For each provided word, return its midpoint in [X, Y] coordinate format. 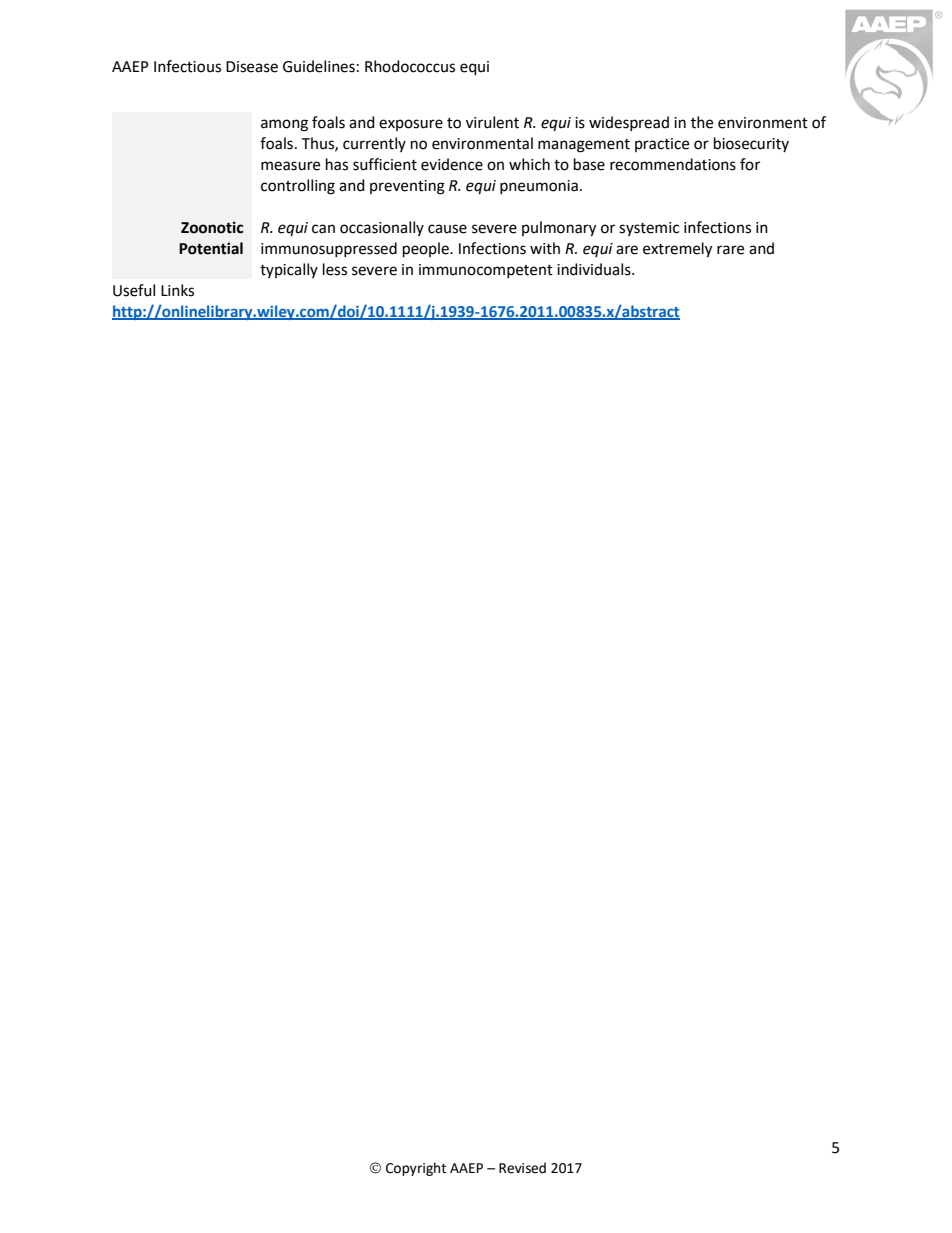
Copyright [416, 1169]
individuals [595, 269]
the [702, 122]
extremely [677, 250]
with [545, 248]
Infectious [187, 66]
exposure [411, 125]
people [427, 250]
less [335, 269]
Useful [134, 290]
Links [177, 290]
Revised [522, 1168]
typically [289, 270]
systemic [649, 229]
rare [730, 250]
